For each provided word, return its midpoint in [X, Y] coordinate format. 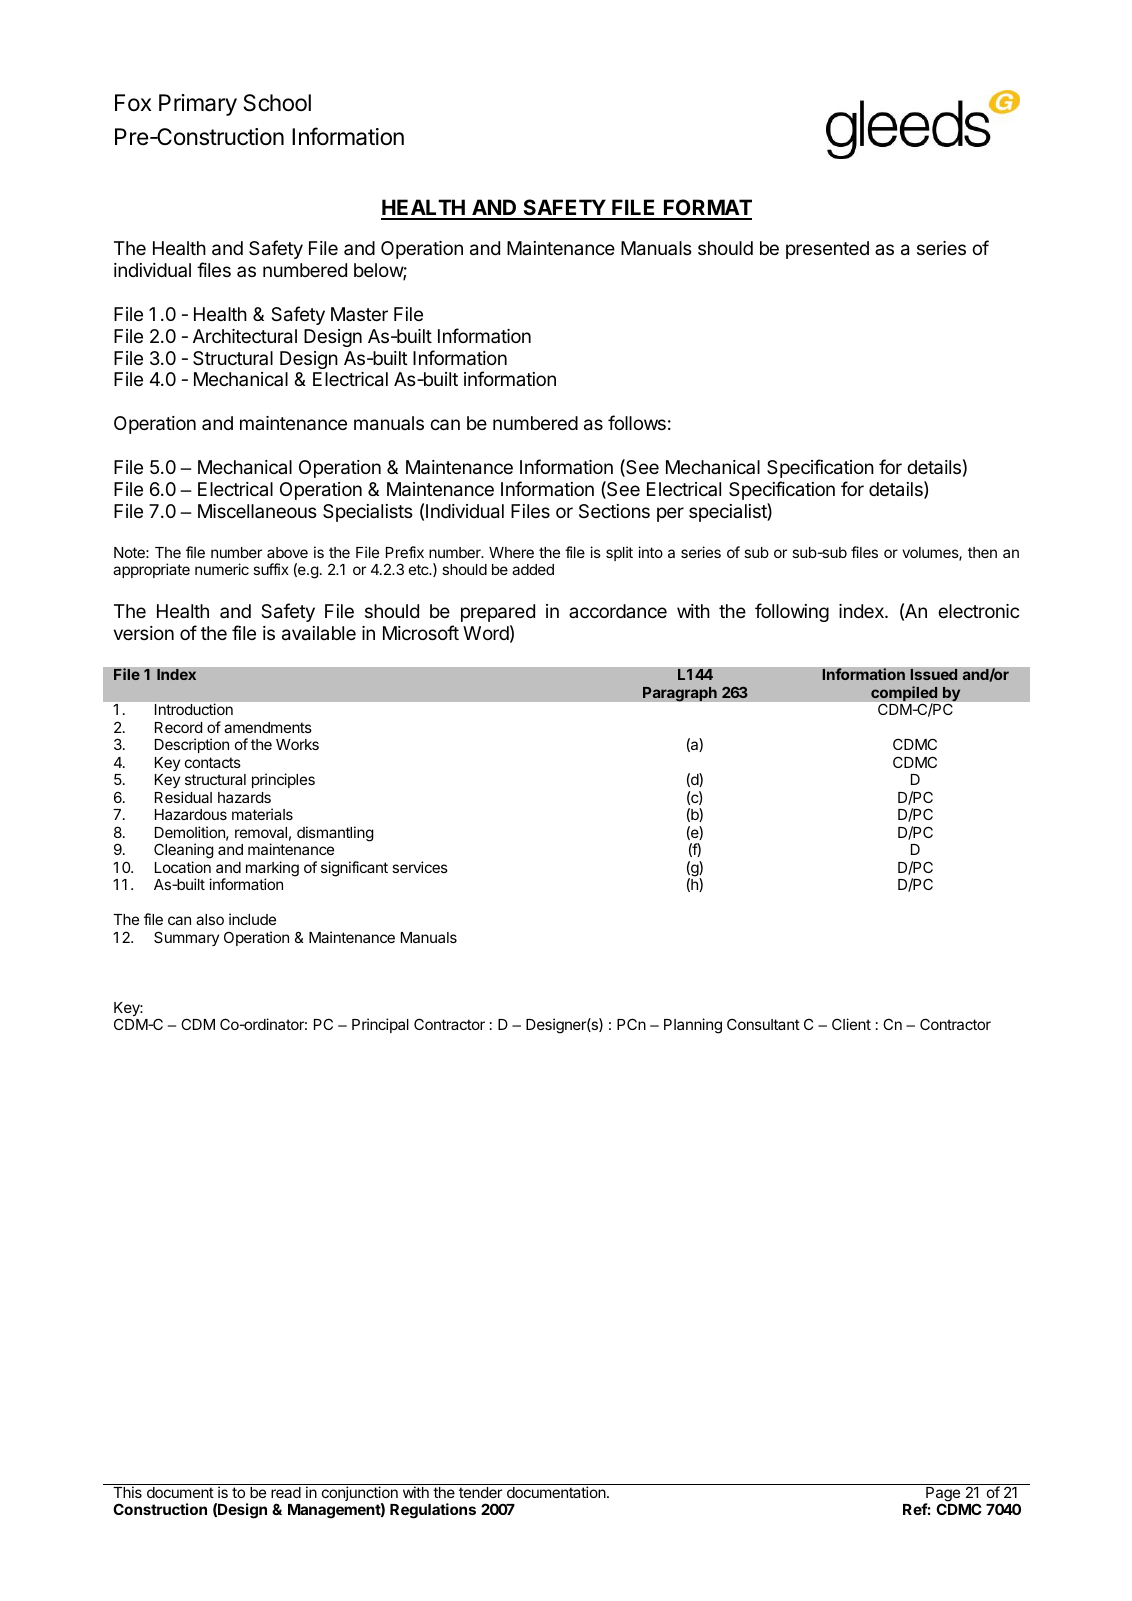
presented [827, 250]
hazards [244, 797]
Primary [198, 105]
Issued [934, 674]
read [286, 1492]
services [420, 867]
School [277, 103]
